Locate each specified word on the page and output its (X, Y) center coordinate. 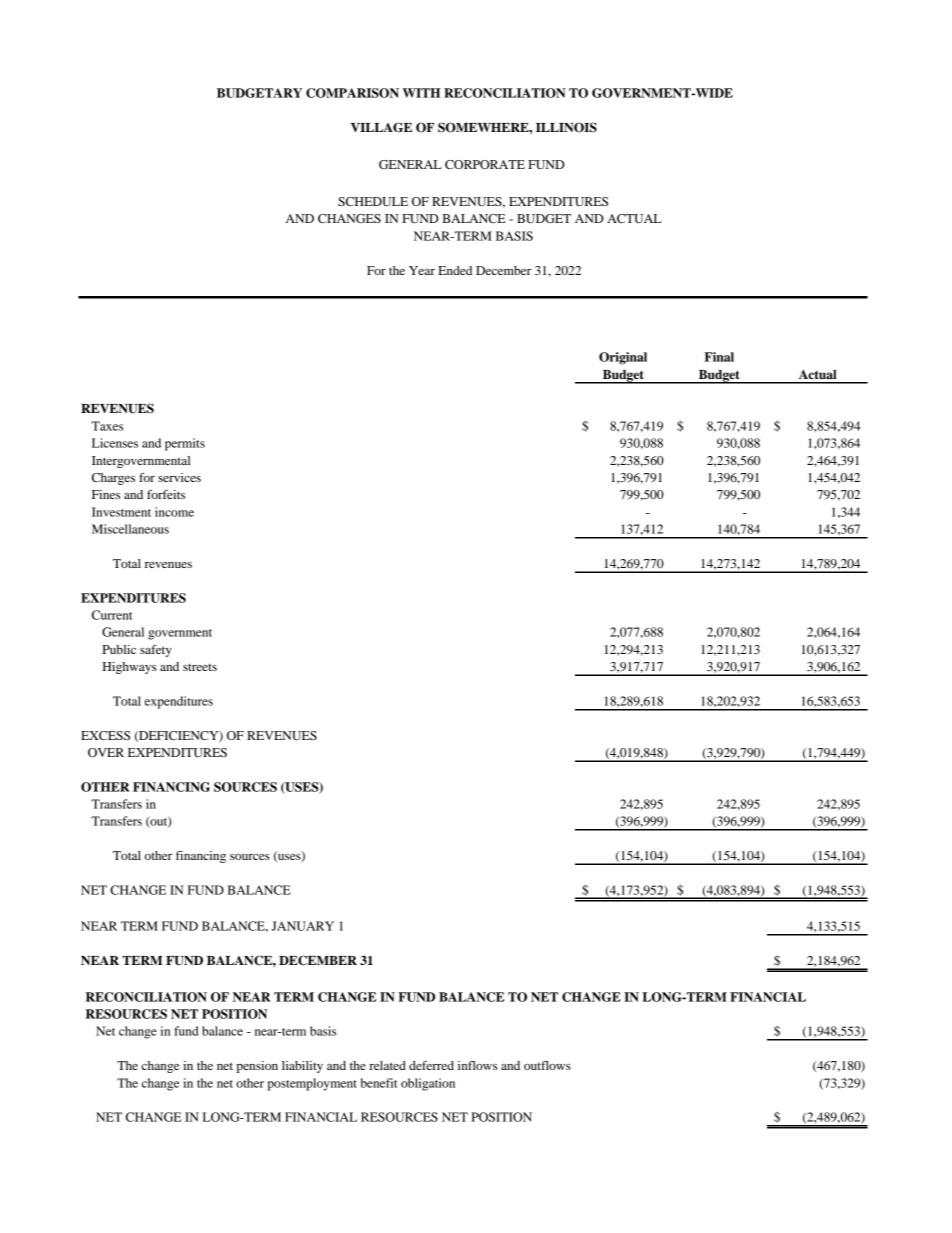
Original (623, 358)
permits (185, 444)
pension (257, 1067)
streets (200, 667)
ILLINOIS (566, 127)
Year (422, 270)
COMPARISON (352, 93)
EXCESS (105, 735)
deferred (431, 1065)
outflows (547, 1065)
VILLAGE (381, 127)
